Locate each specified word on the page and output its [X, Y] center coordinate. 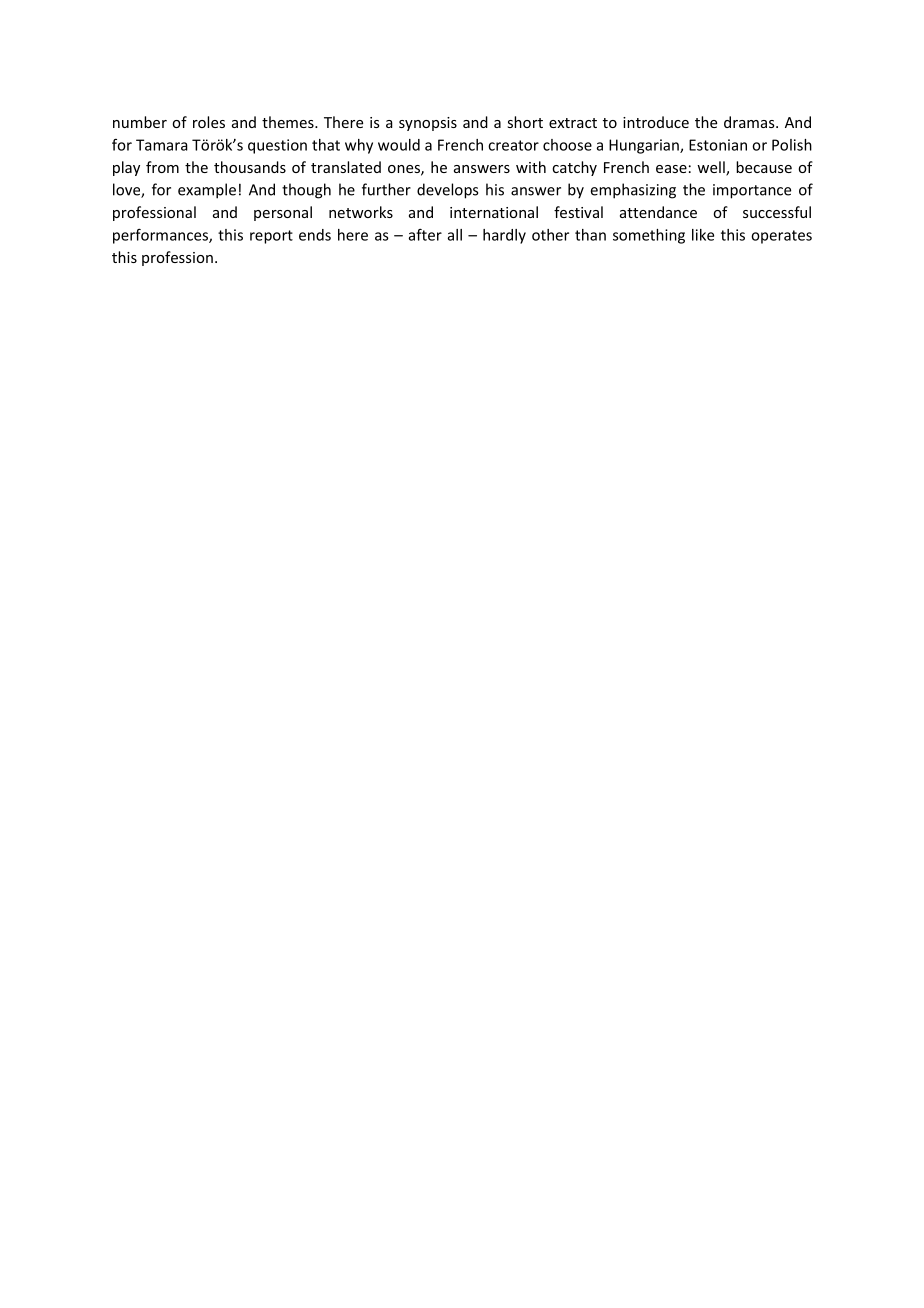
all [455, 235]
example [207, 191]
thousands [250, 167]
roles [209, 122]
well [712, 168]
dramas [750, 122]
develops [447, 191]
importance [752, 191]
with [531, 167]
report [271, 237]
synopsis [428, 124]
